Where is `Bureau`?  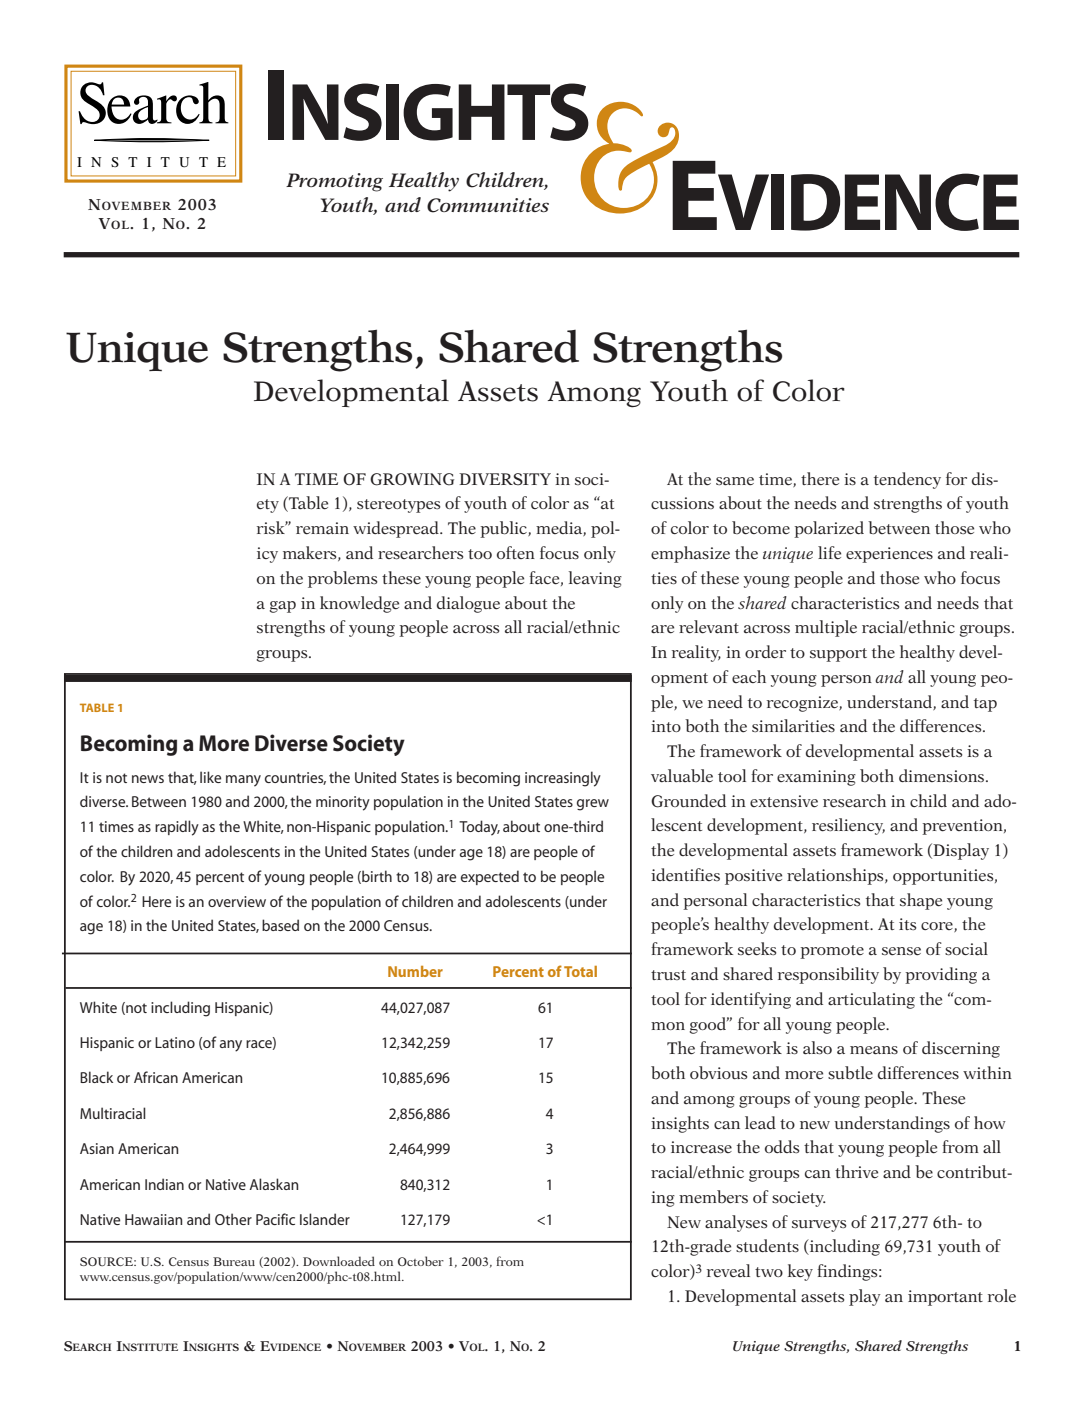
Bureau is located at coordinates (234, 1261).
